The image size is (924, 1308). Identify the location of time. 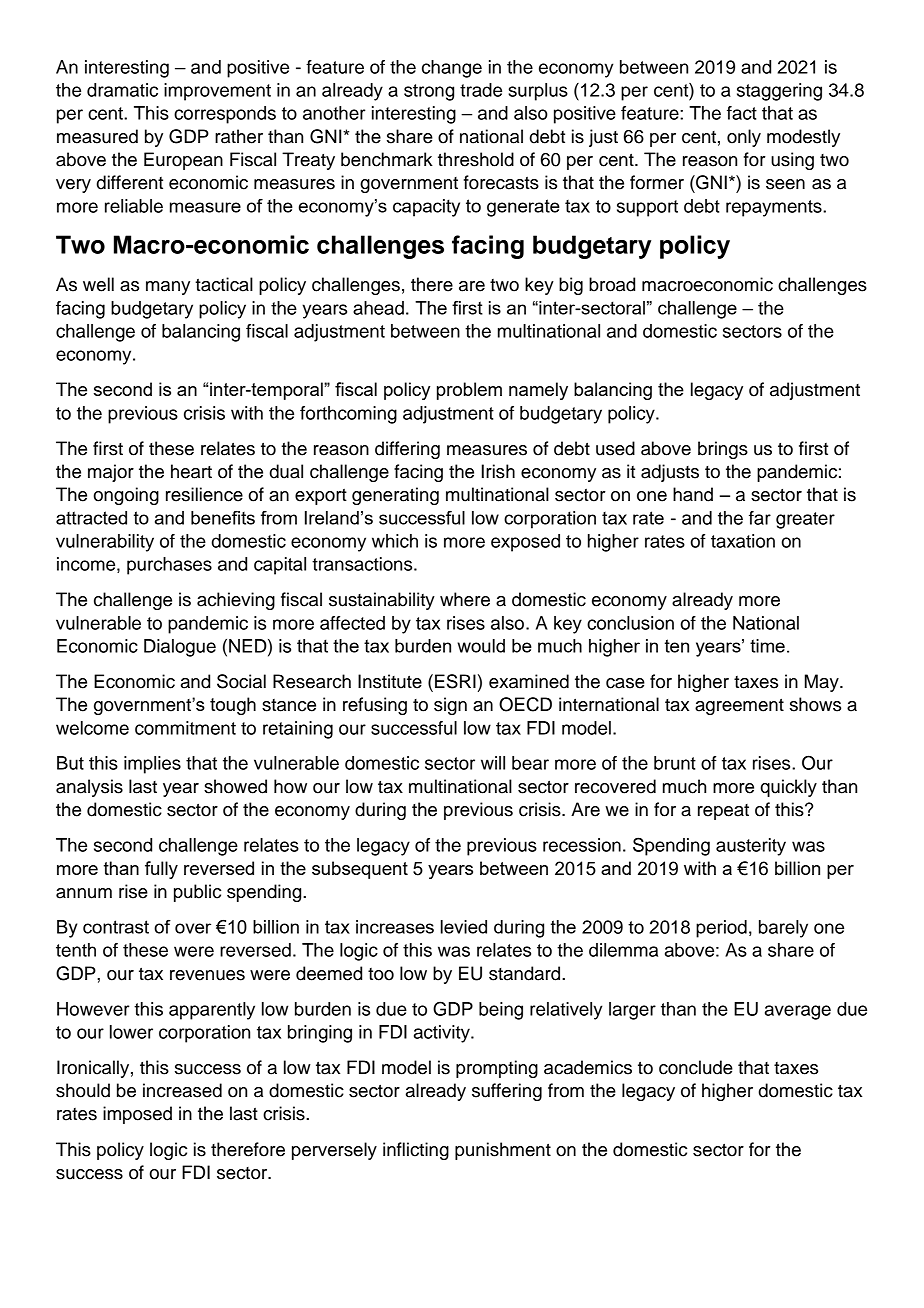
(767, 646).
